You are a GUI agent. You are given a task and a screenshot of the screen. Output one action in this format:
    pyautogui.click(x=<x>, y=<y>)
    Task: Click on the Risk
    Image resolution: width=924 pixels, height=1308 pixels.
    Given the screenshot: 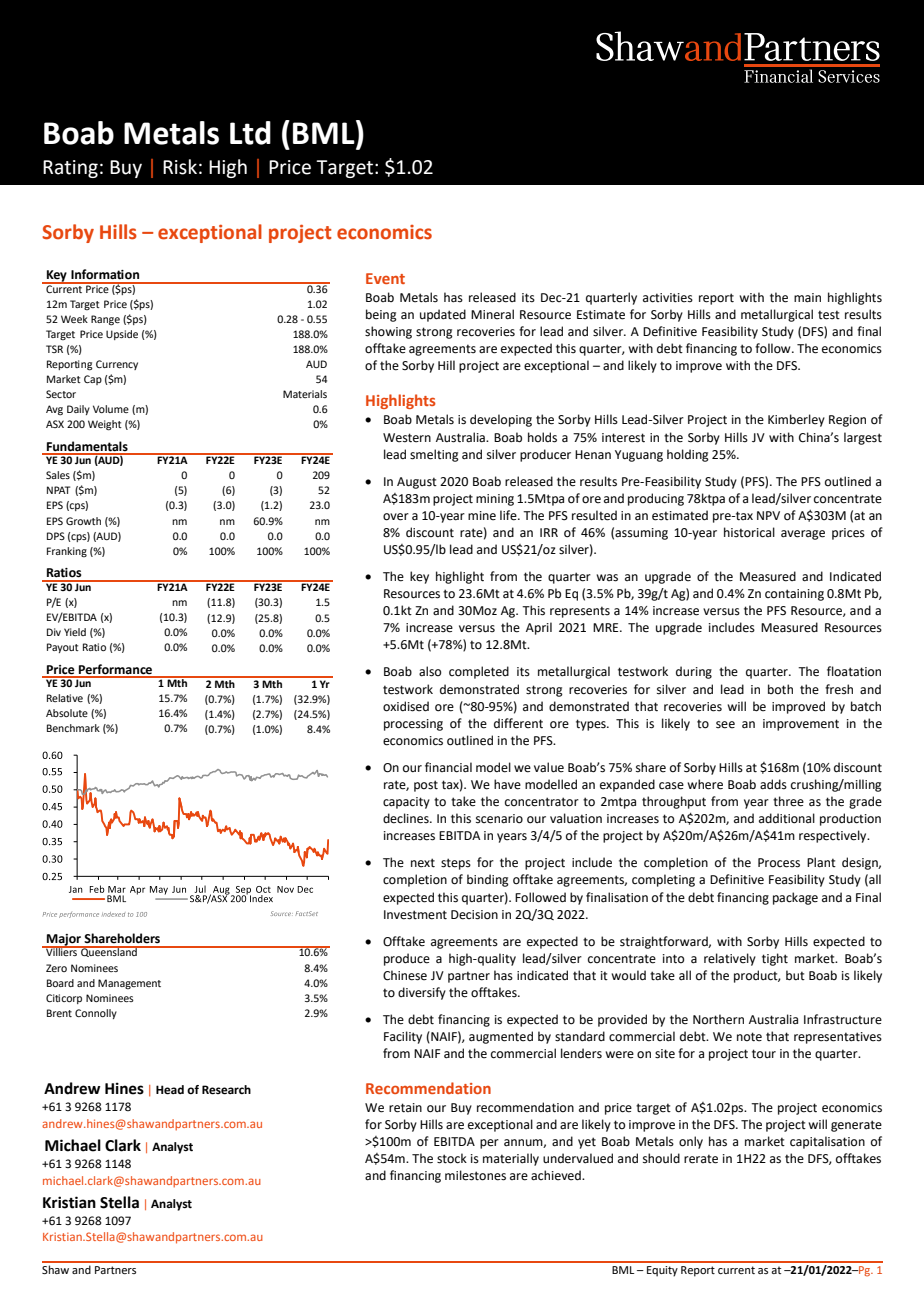 What is the action you would take?
    pyautogui.click(x=180, y=167)
